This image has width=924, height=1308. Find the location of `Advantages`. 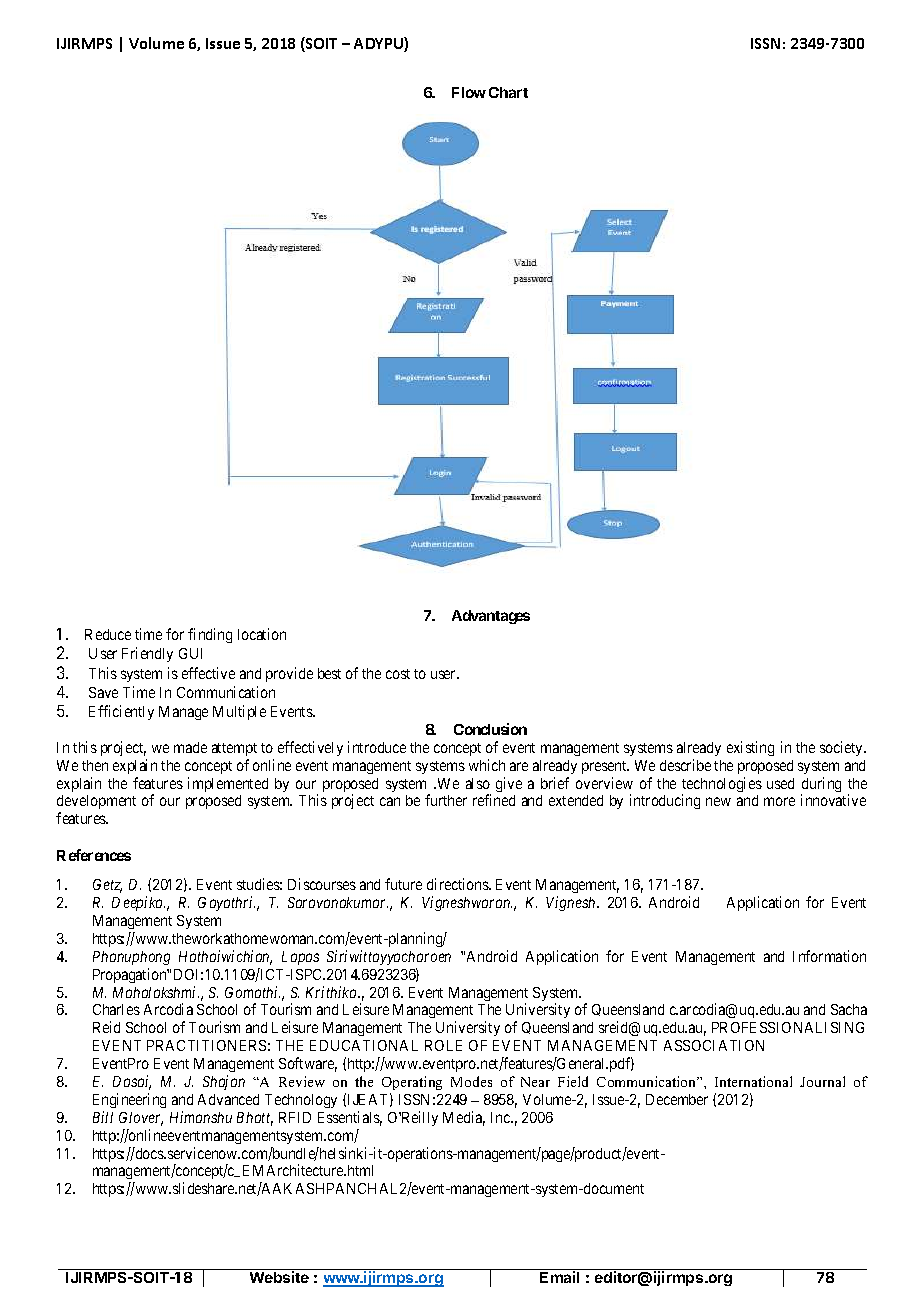

Advantages is located at coordinates (491, 617).
